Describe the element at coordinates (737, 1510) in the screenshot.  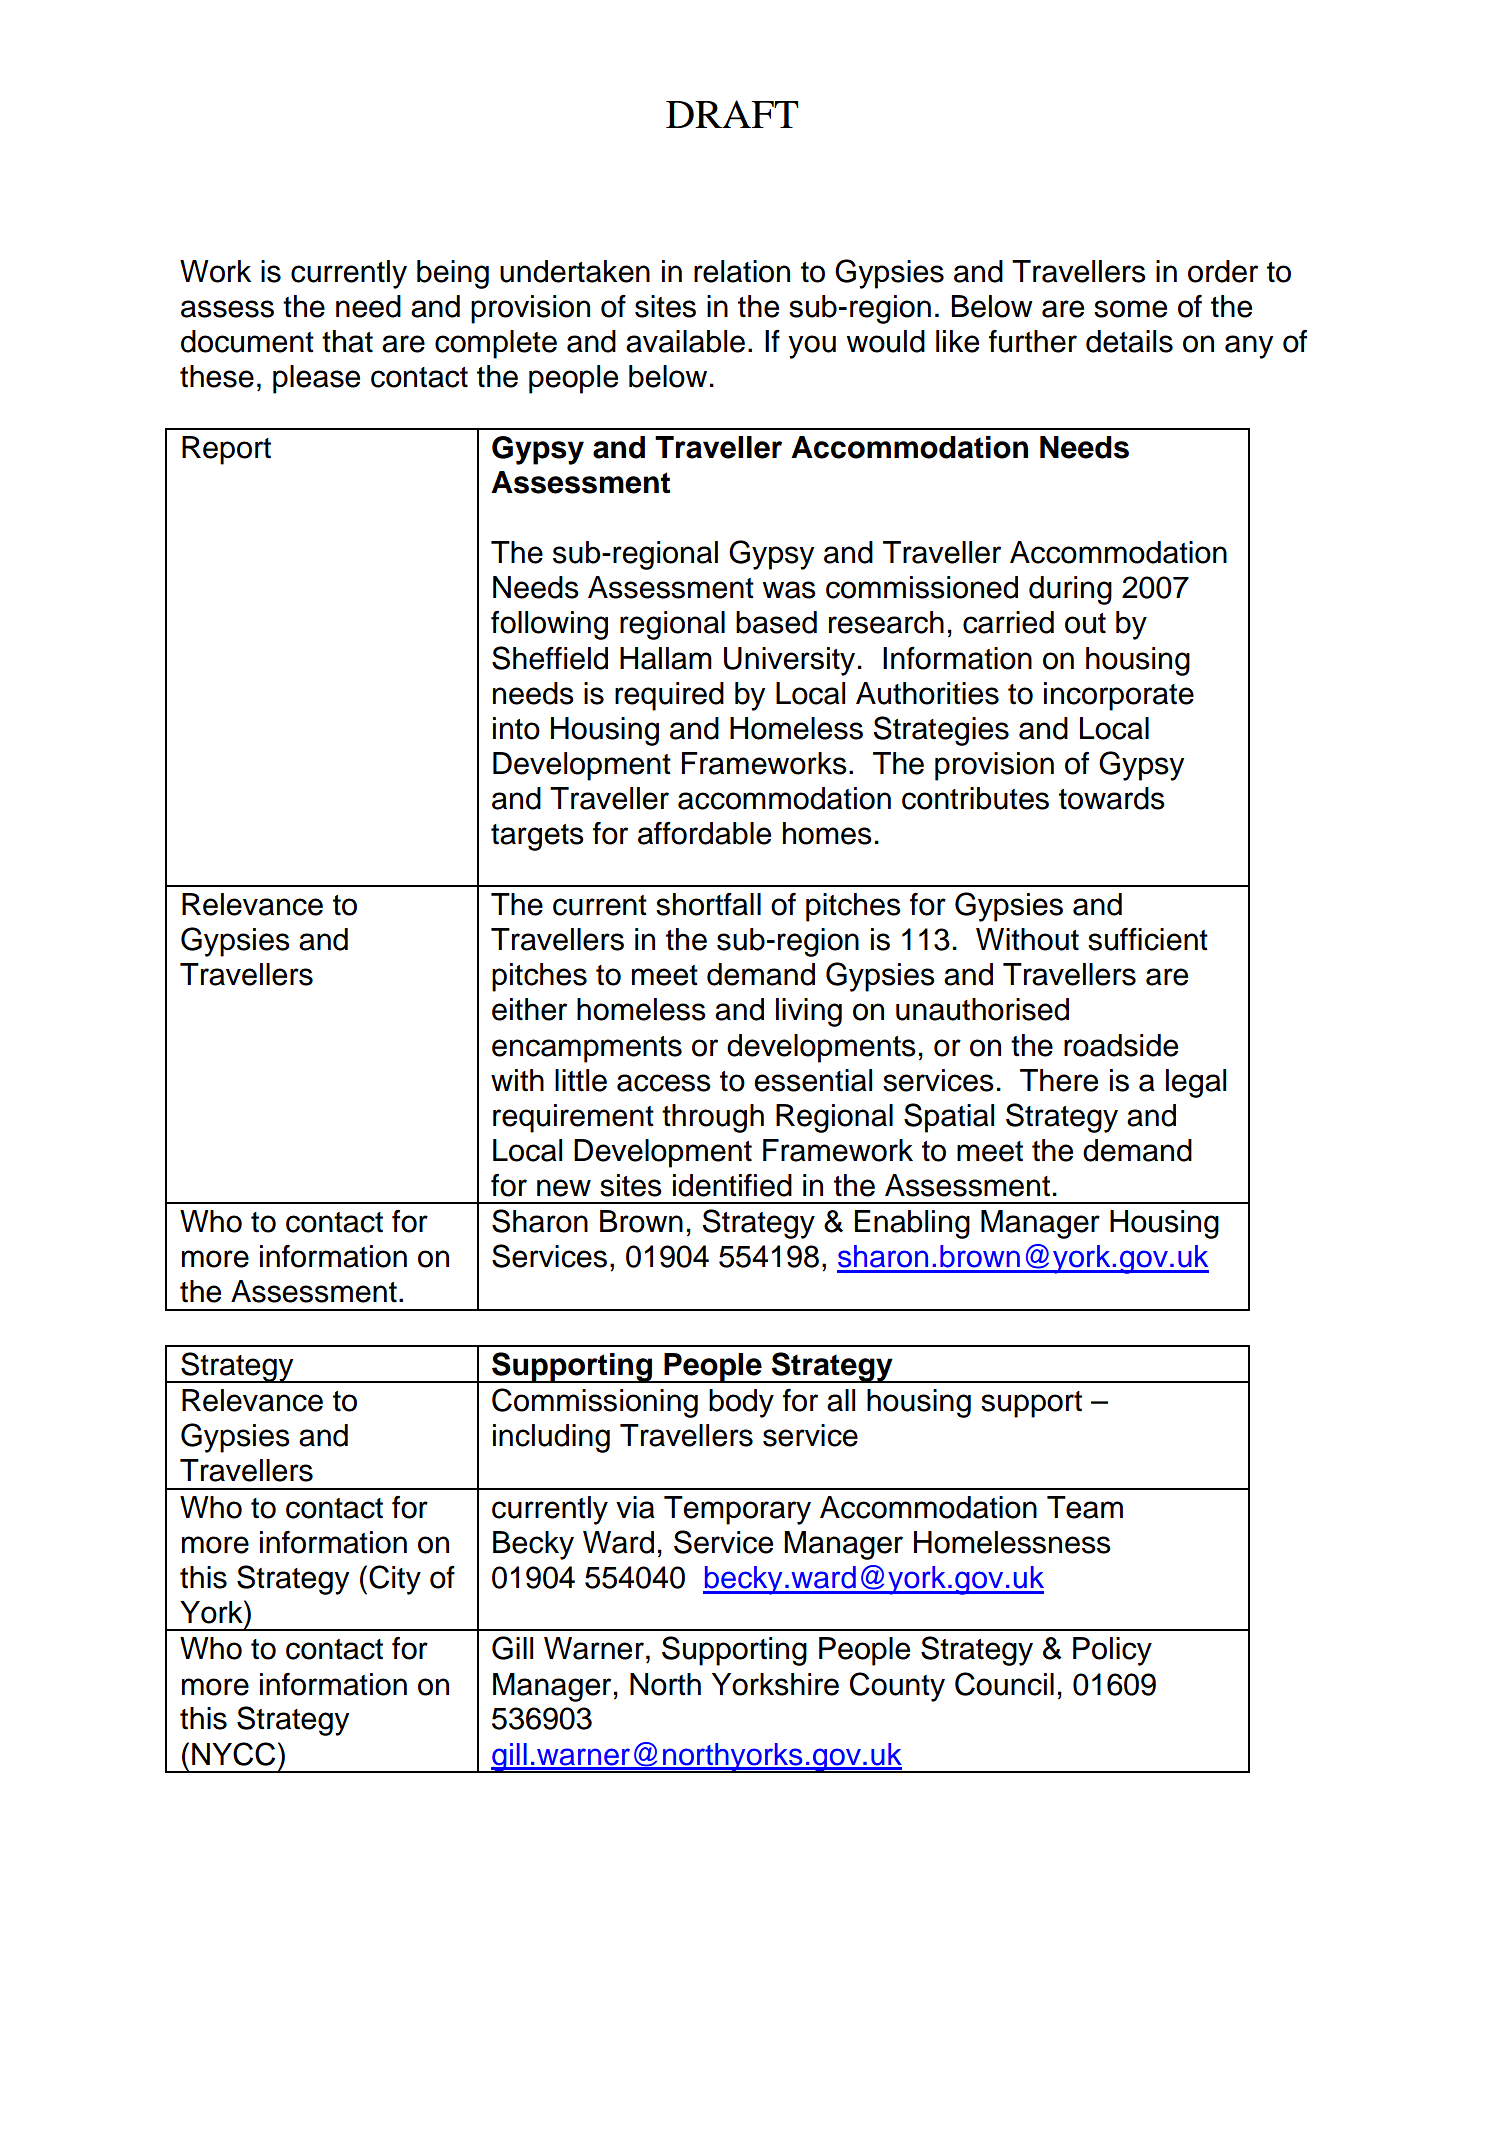
I see `Temporary` at that location.
